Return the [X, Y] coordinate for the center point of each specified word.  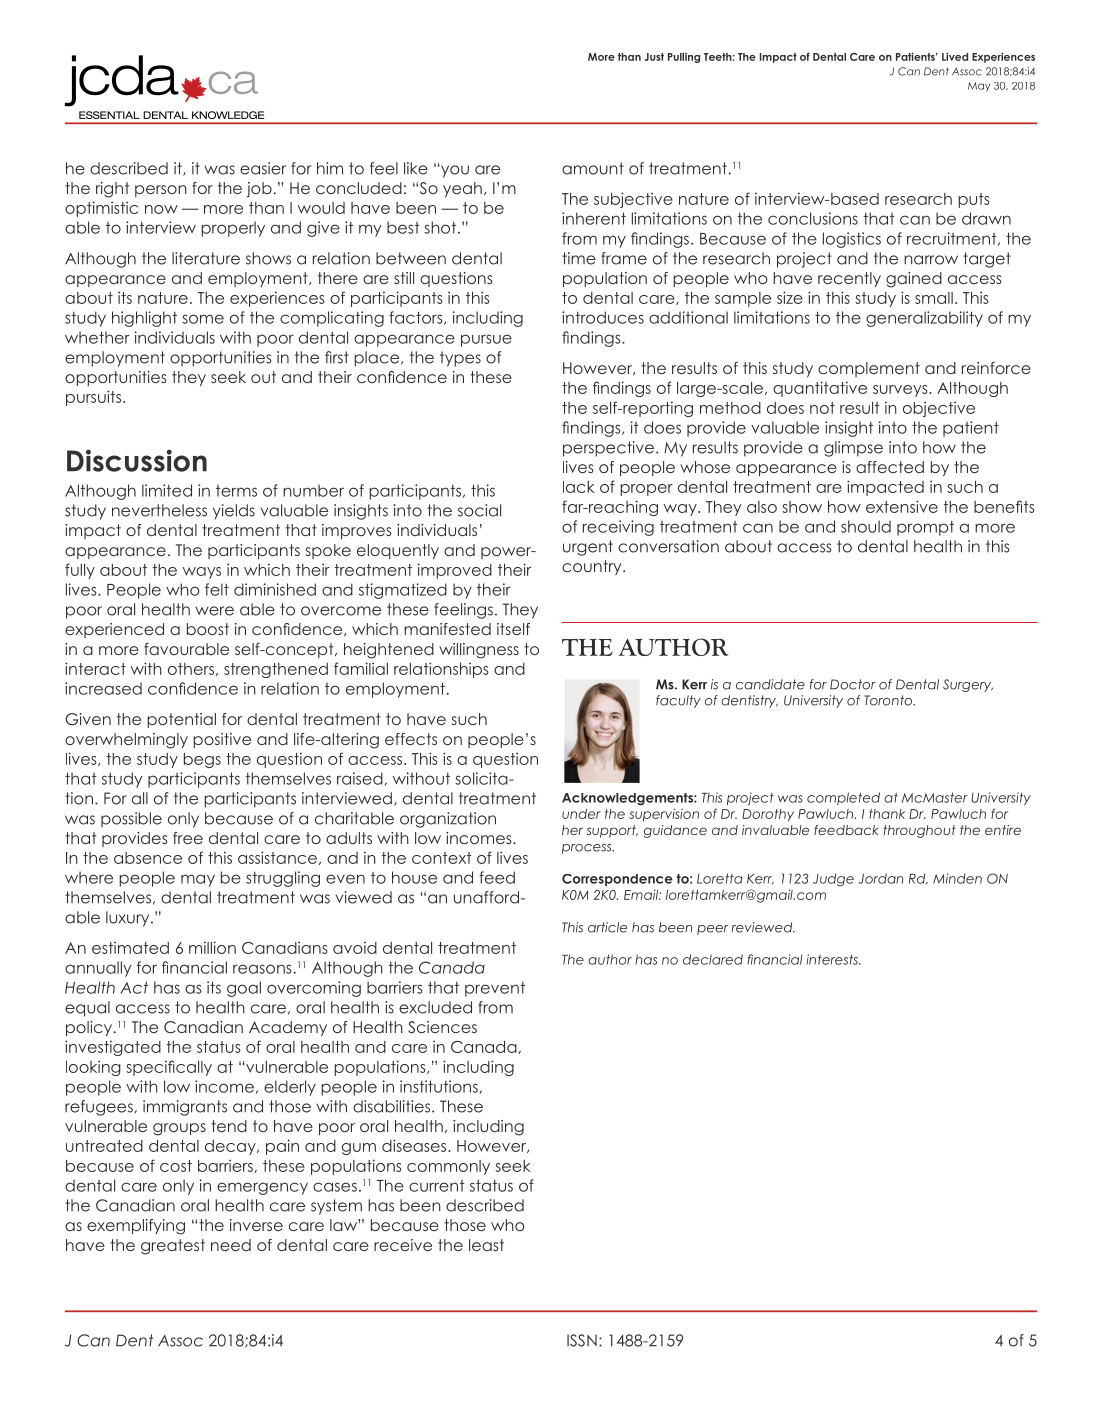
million [212, 947]
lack [579, 487]
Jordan [880, 878]
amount [593, 168]
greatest [173, 1247]
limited [167, 490]
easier [263, 168]
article [607, 927]
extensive [902, 506]
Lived [955, 56]
